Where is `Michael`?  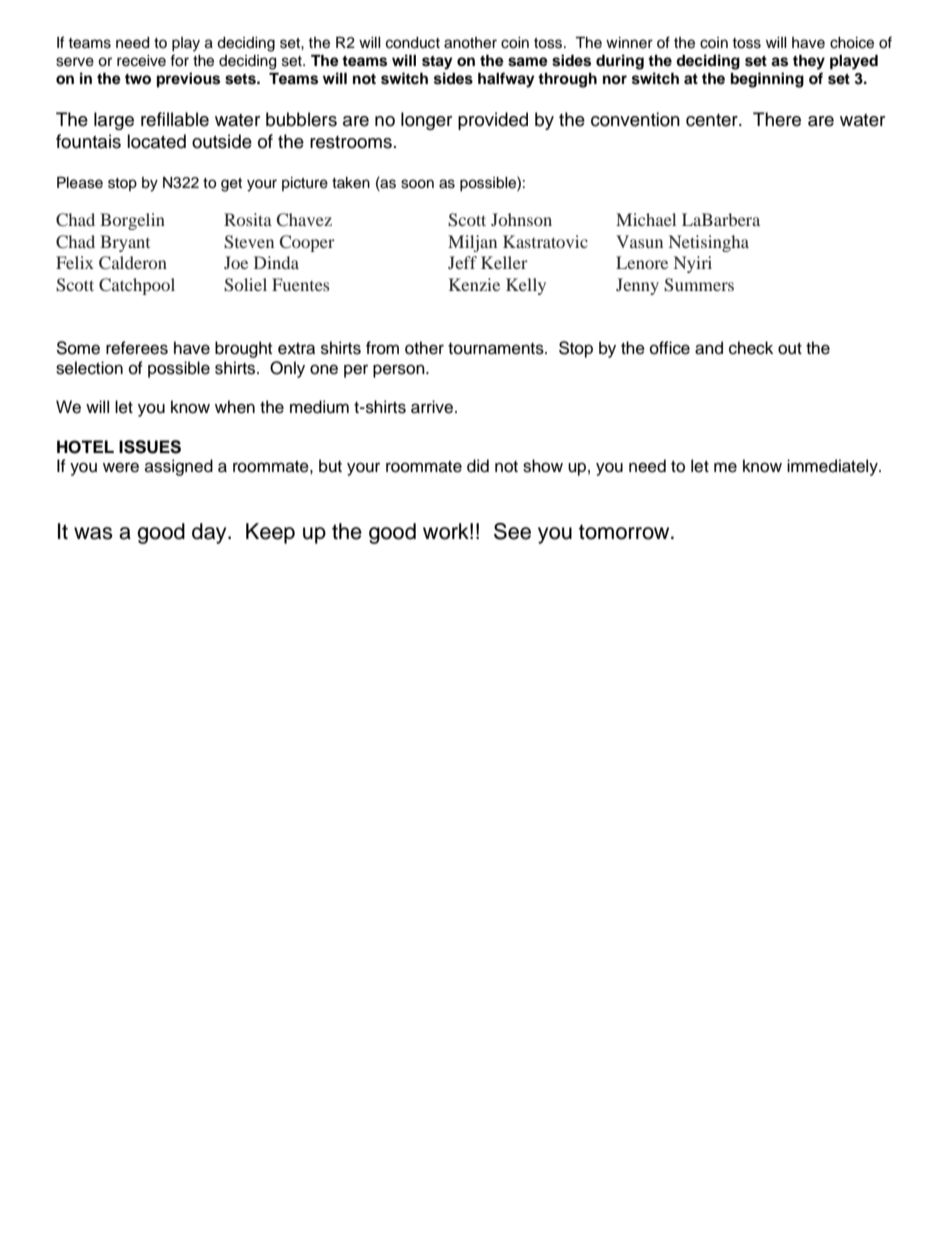
Michael is located at coordinates (646, 219).
